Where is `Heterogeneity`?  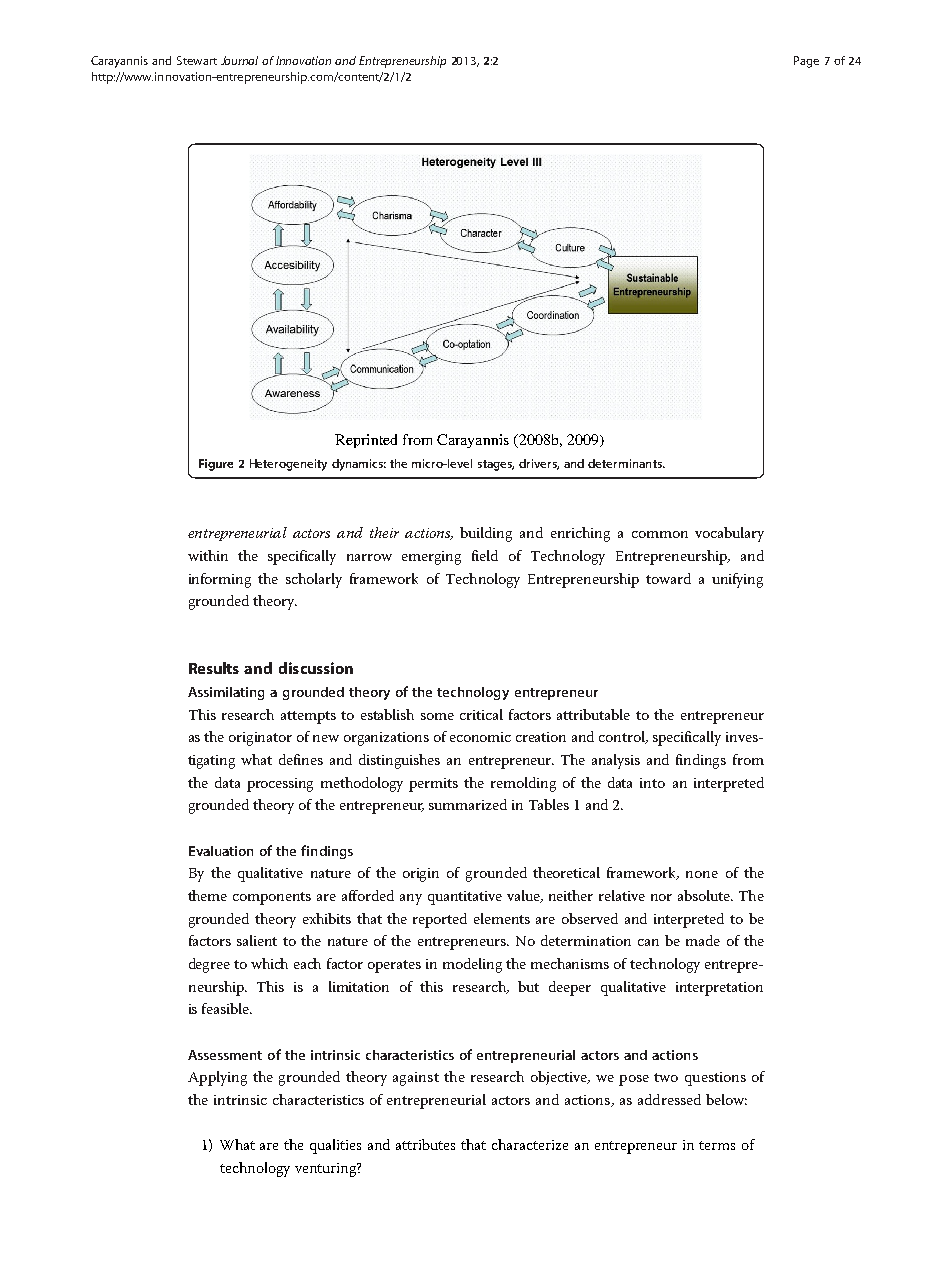 Heterogeneity is located at coordinates (288, 465).
